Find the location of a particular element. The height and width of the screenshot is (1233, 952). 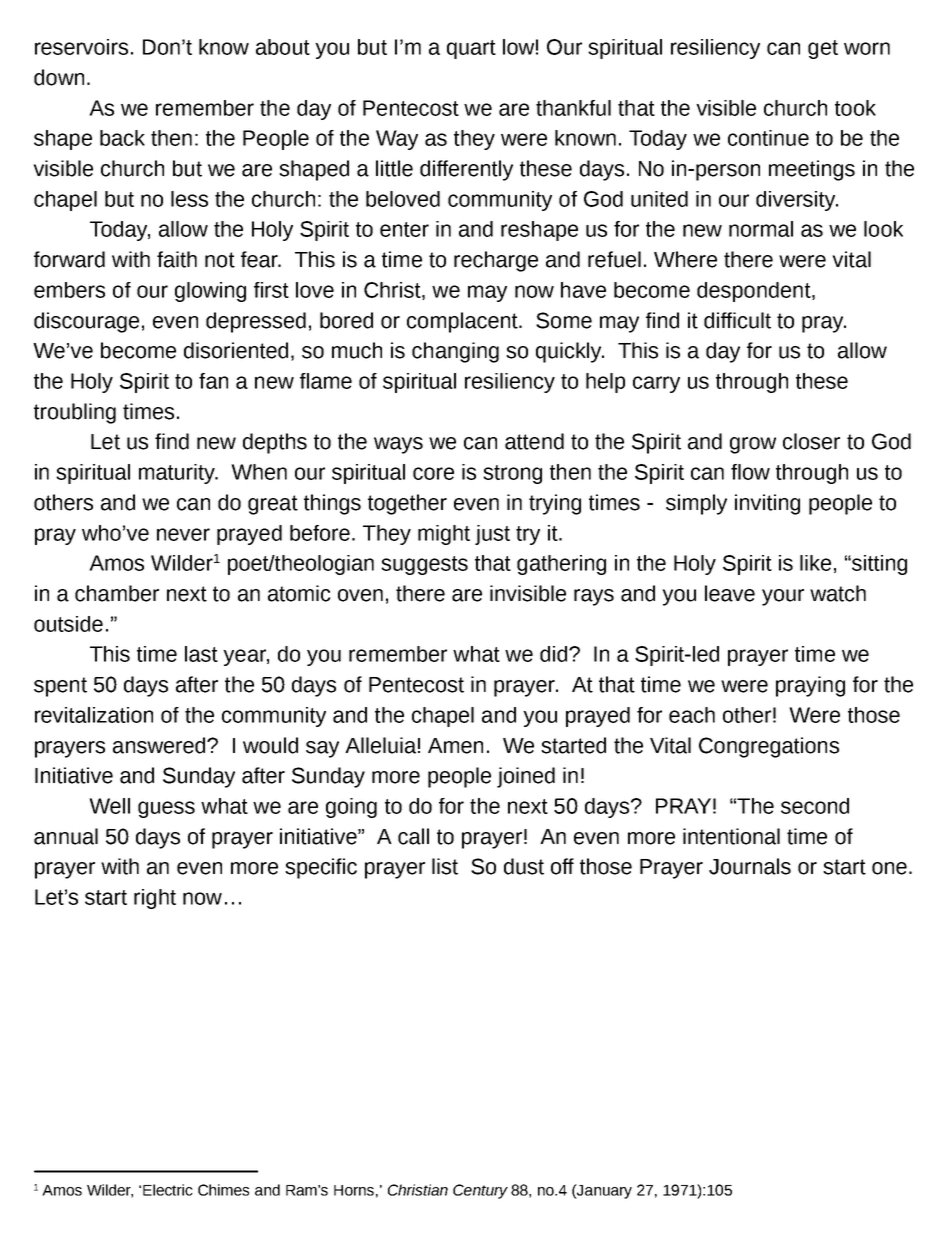

Electric is located at coordinates (168, 1190).
